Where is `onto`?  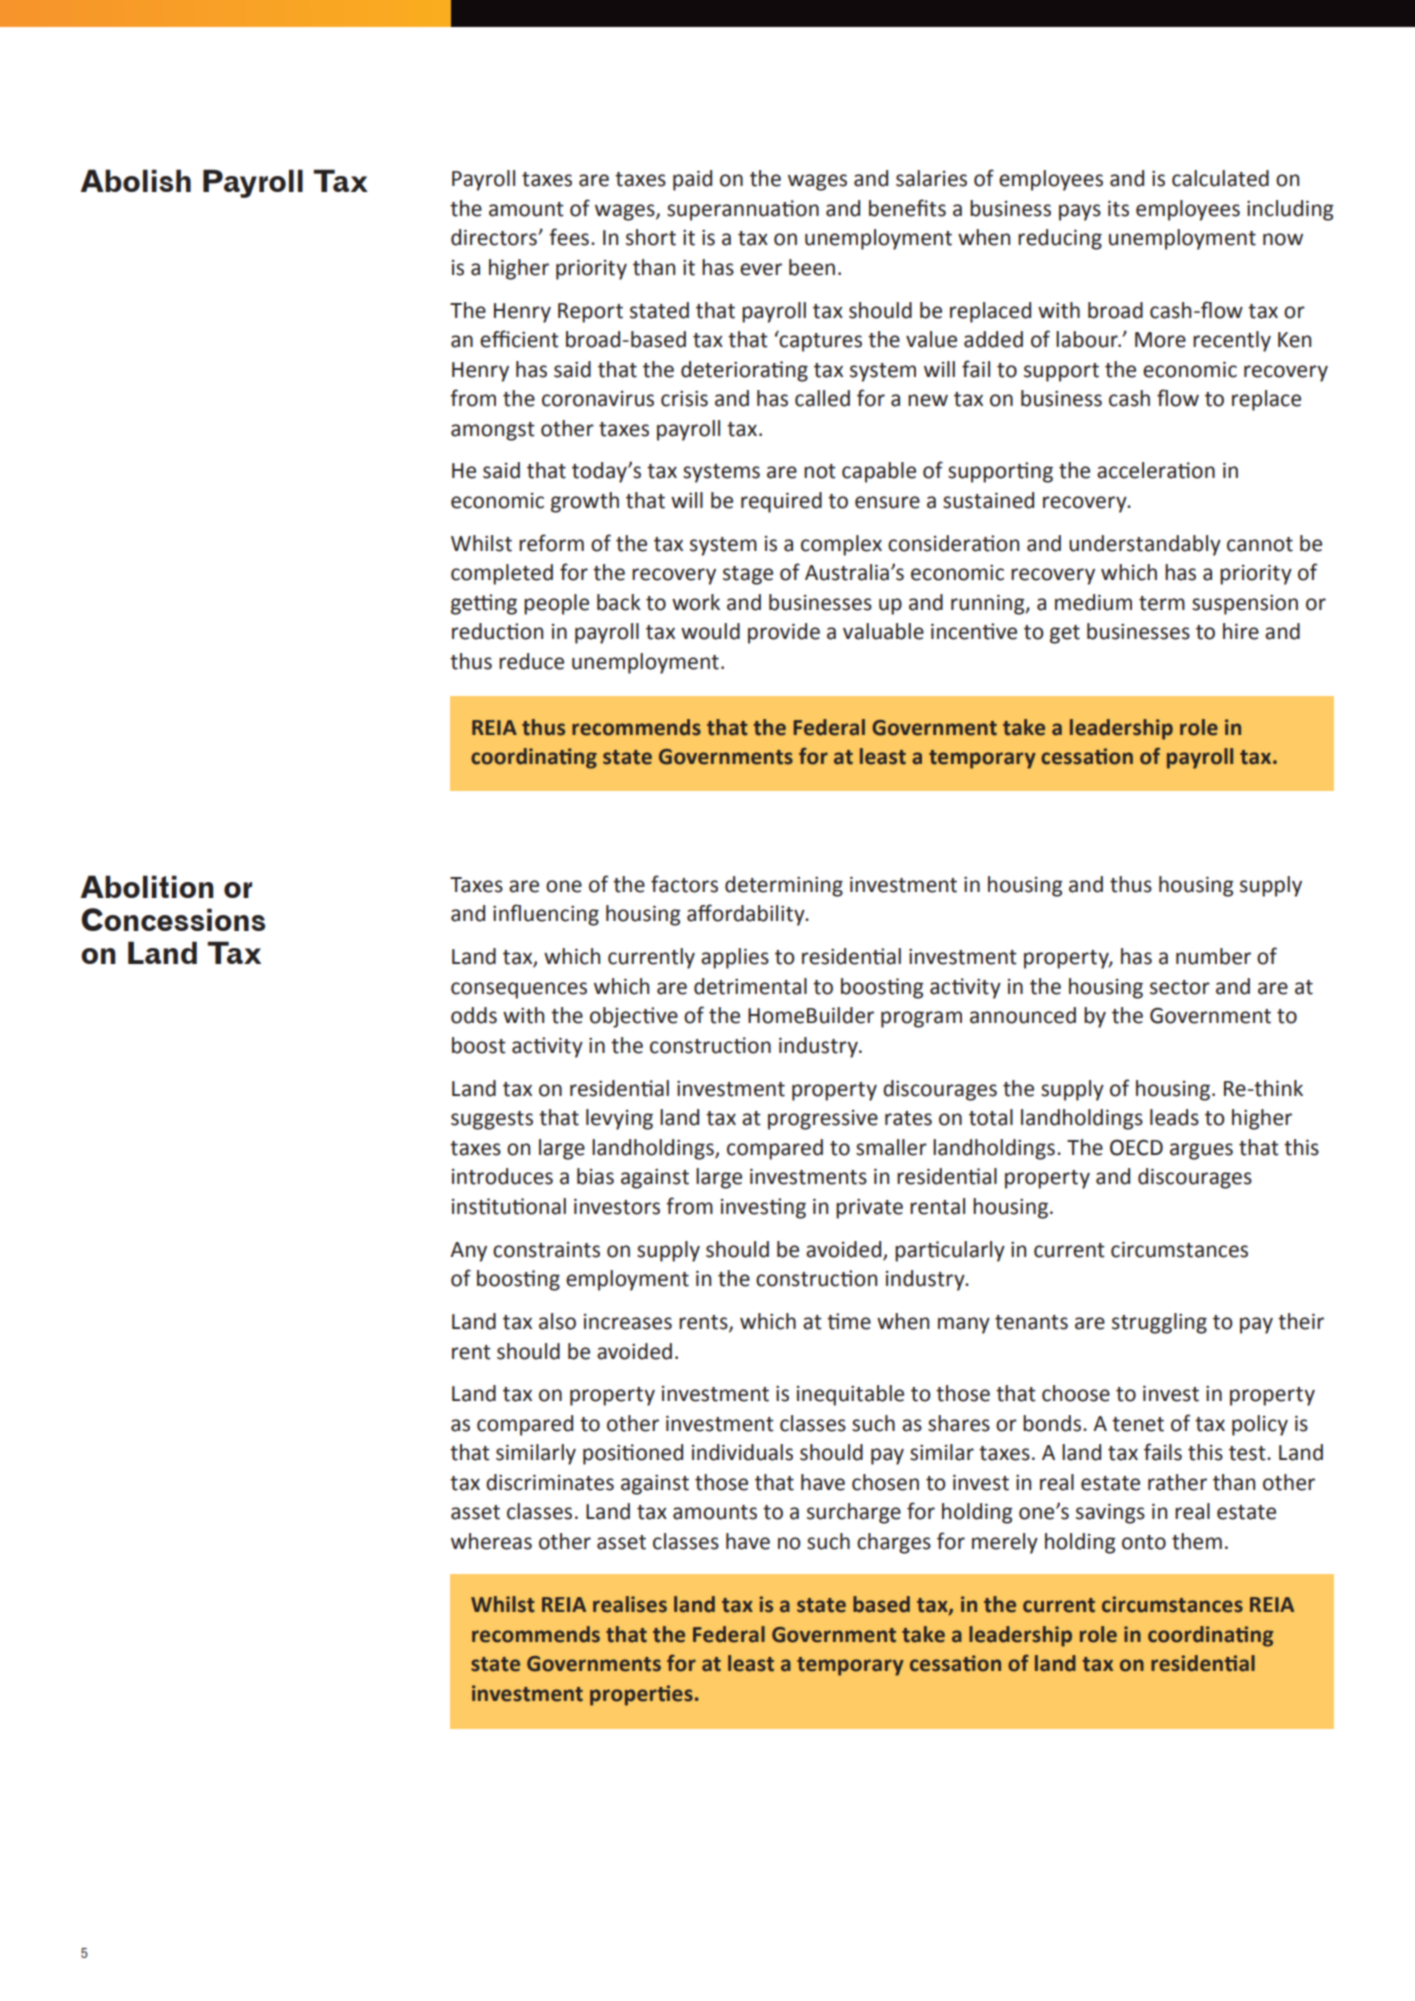 onto is located at coordinates (1144, 1542).
